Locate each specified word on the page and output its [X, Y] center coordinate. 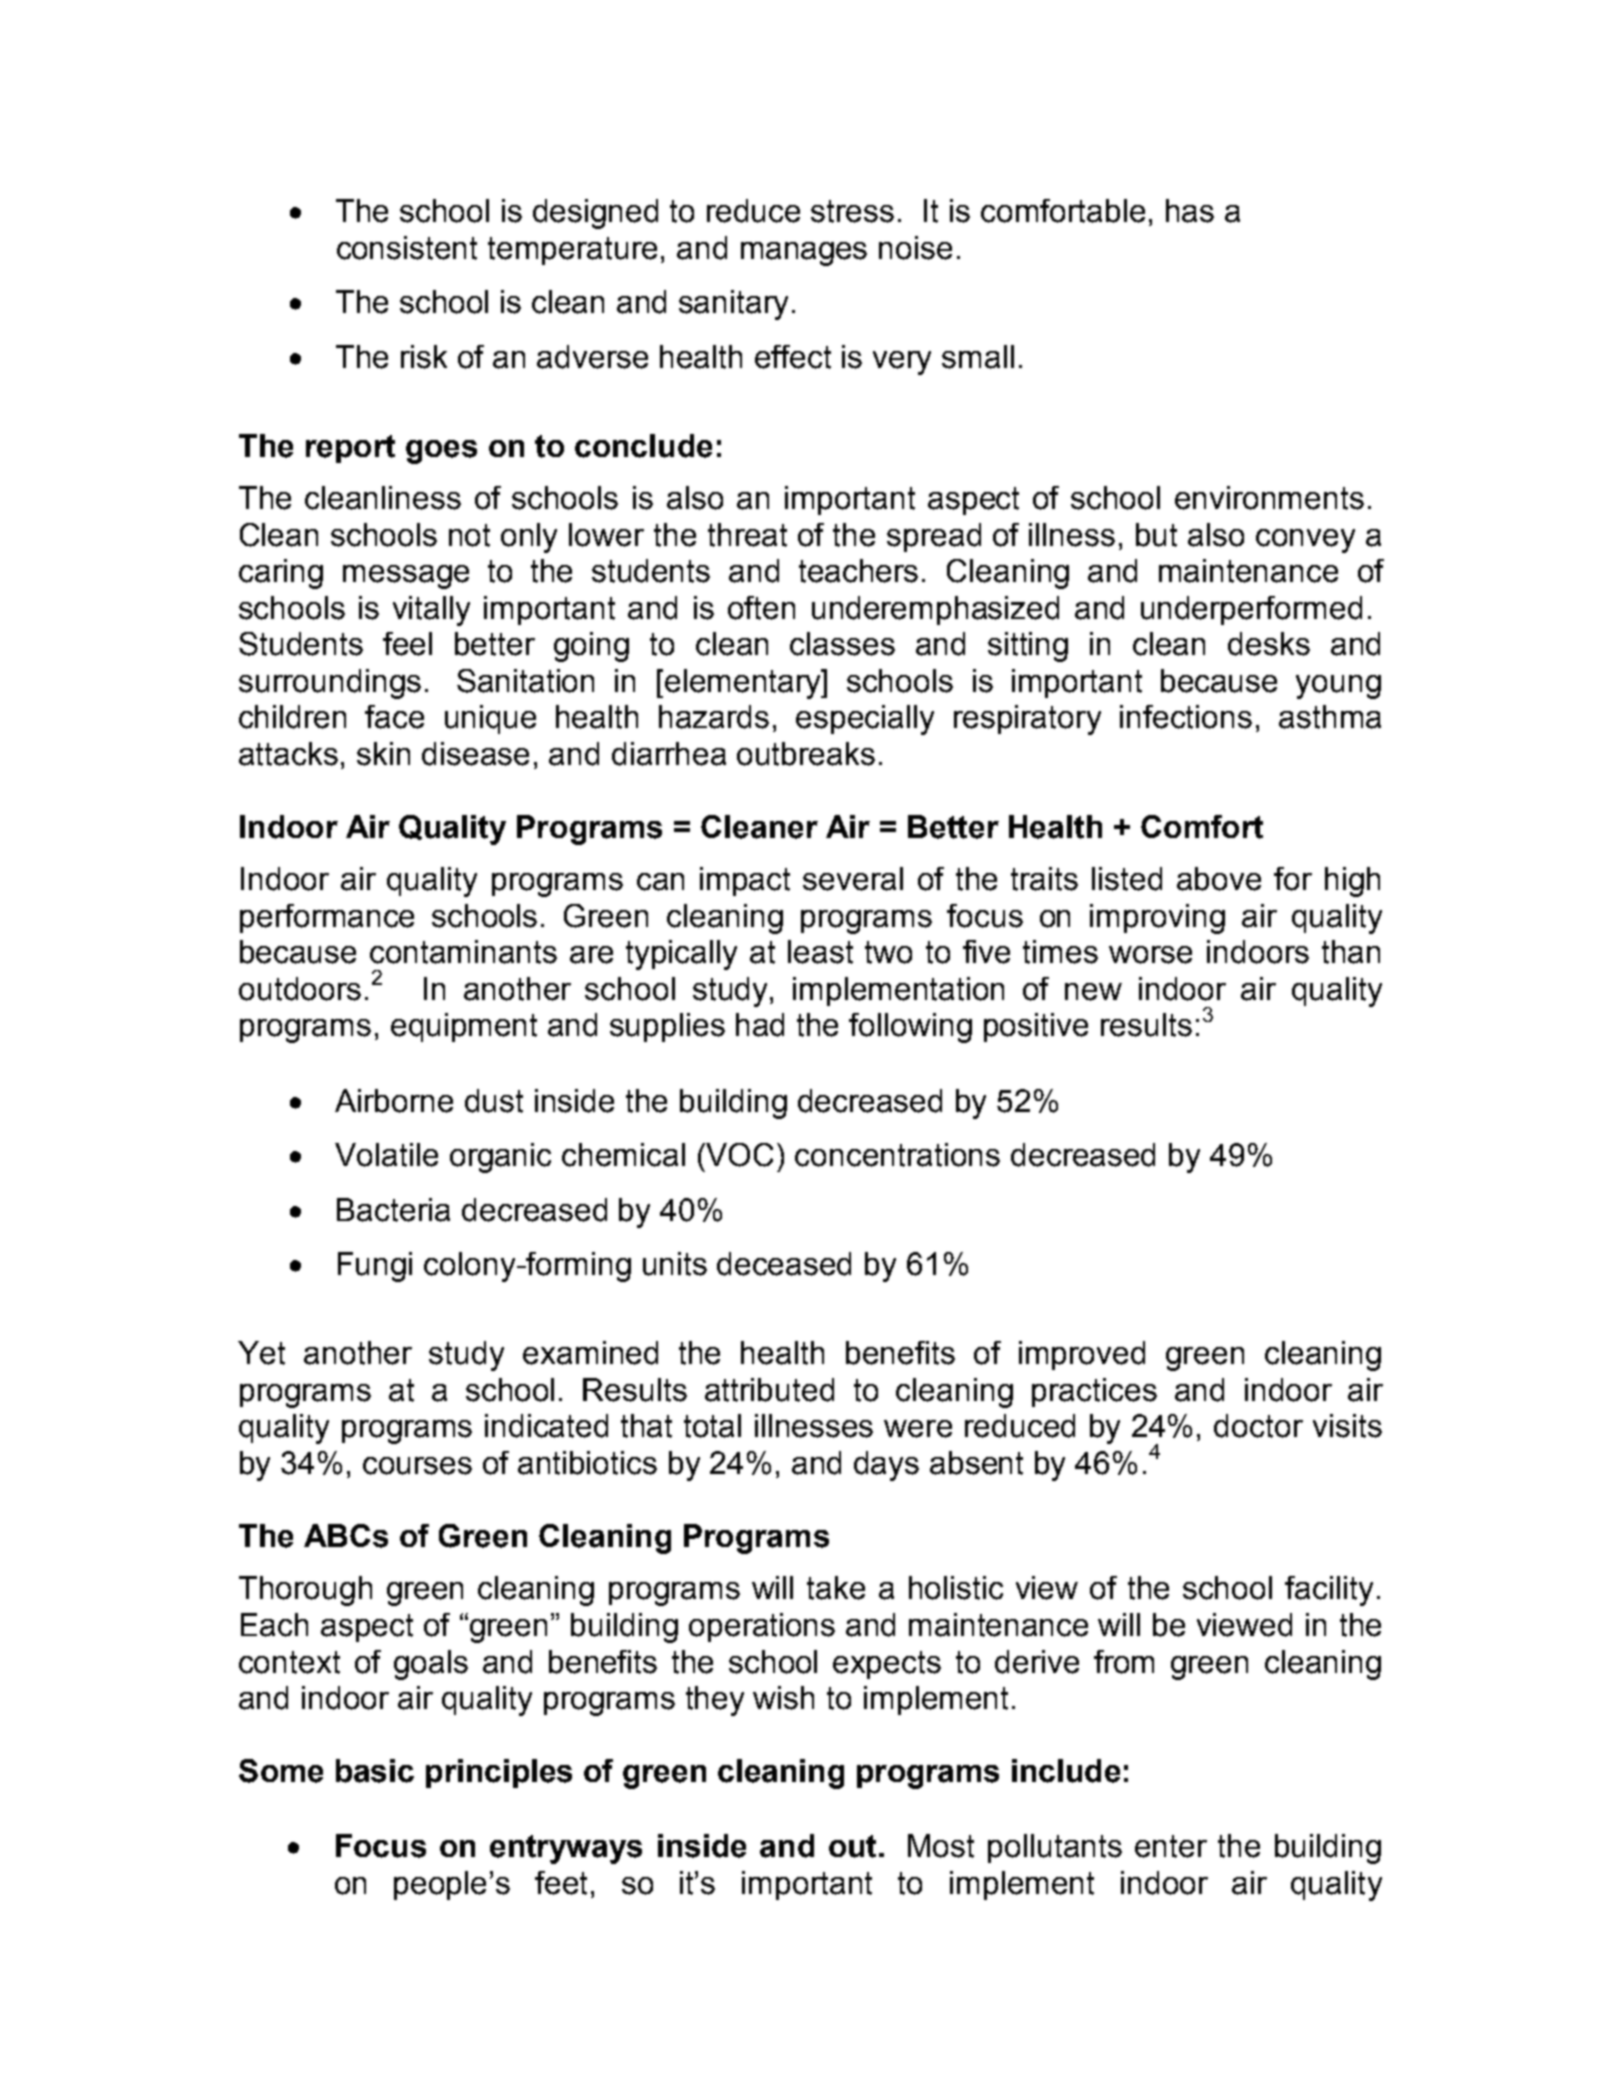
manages [804, 254]
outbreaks [806, 754]
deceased [784, 1264]
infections [1186, 717]
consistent [407, 248]
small [978, 357]
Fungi [375, 1267]
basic [375, 1771]
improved [1082, 1355]
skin [383, 754]
